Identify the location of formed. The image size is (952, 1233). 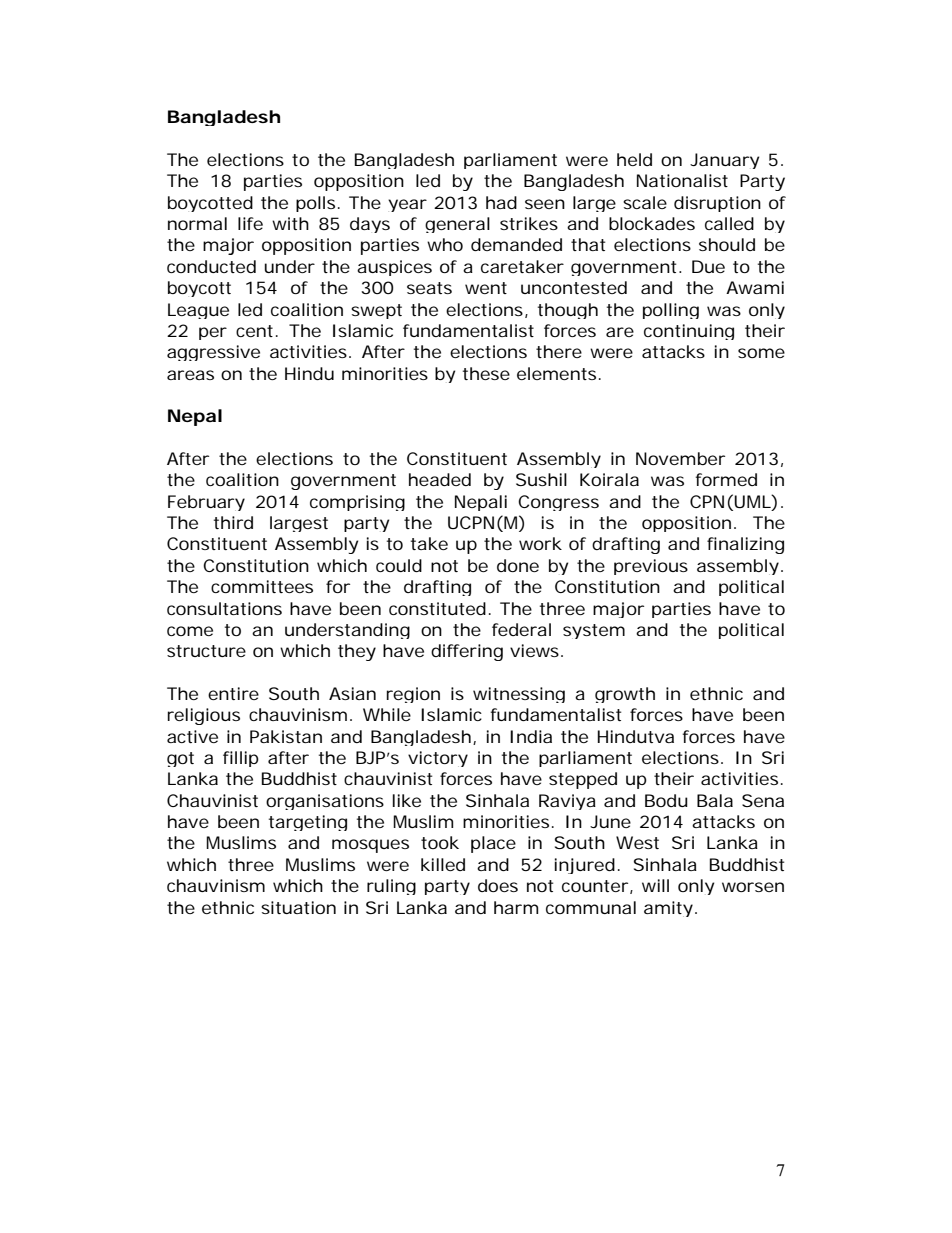
(726, 479).
